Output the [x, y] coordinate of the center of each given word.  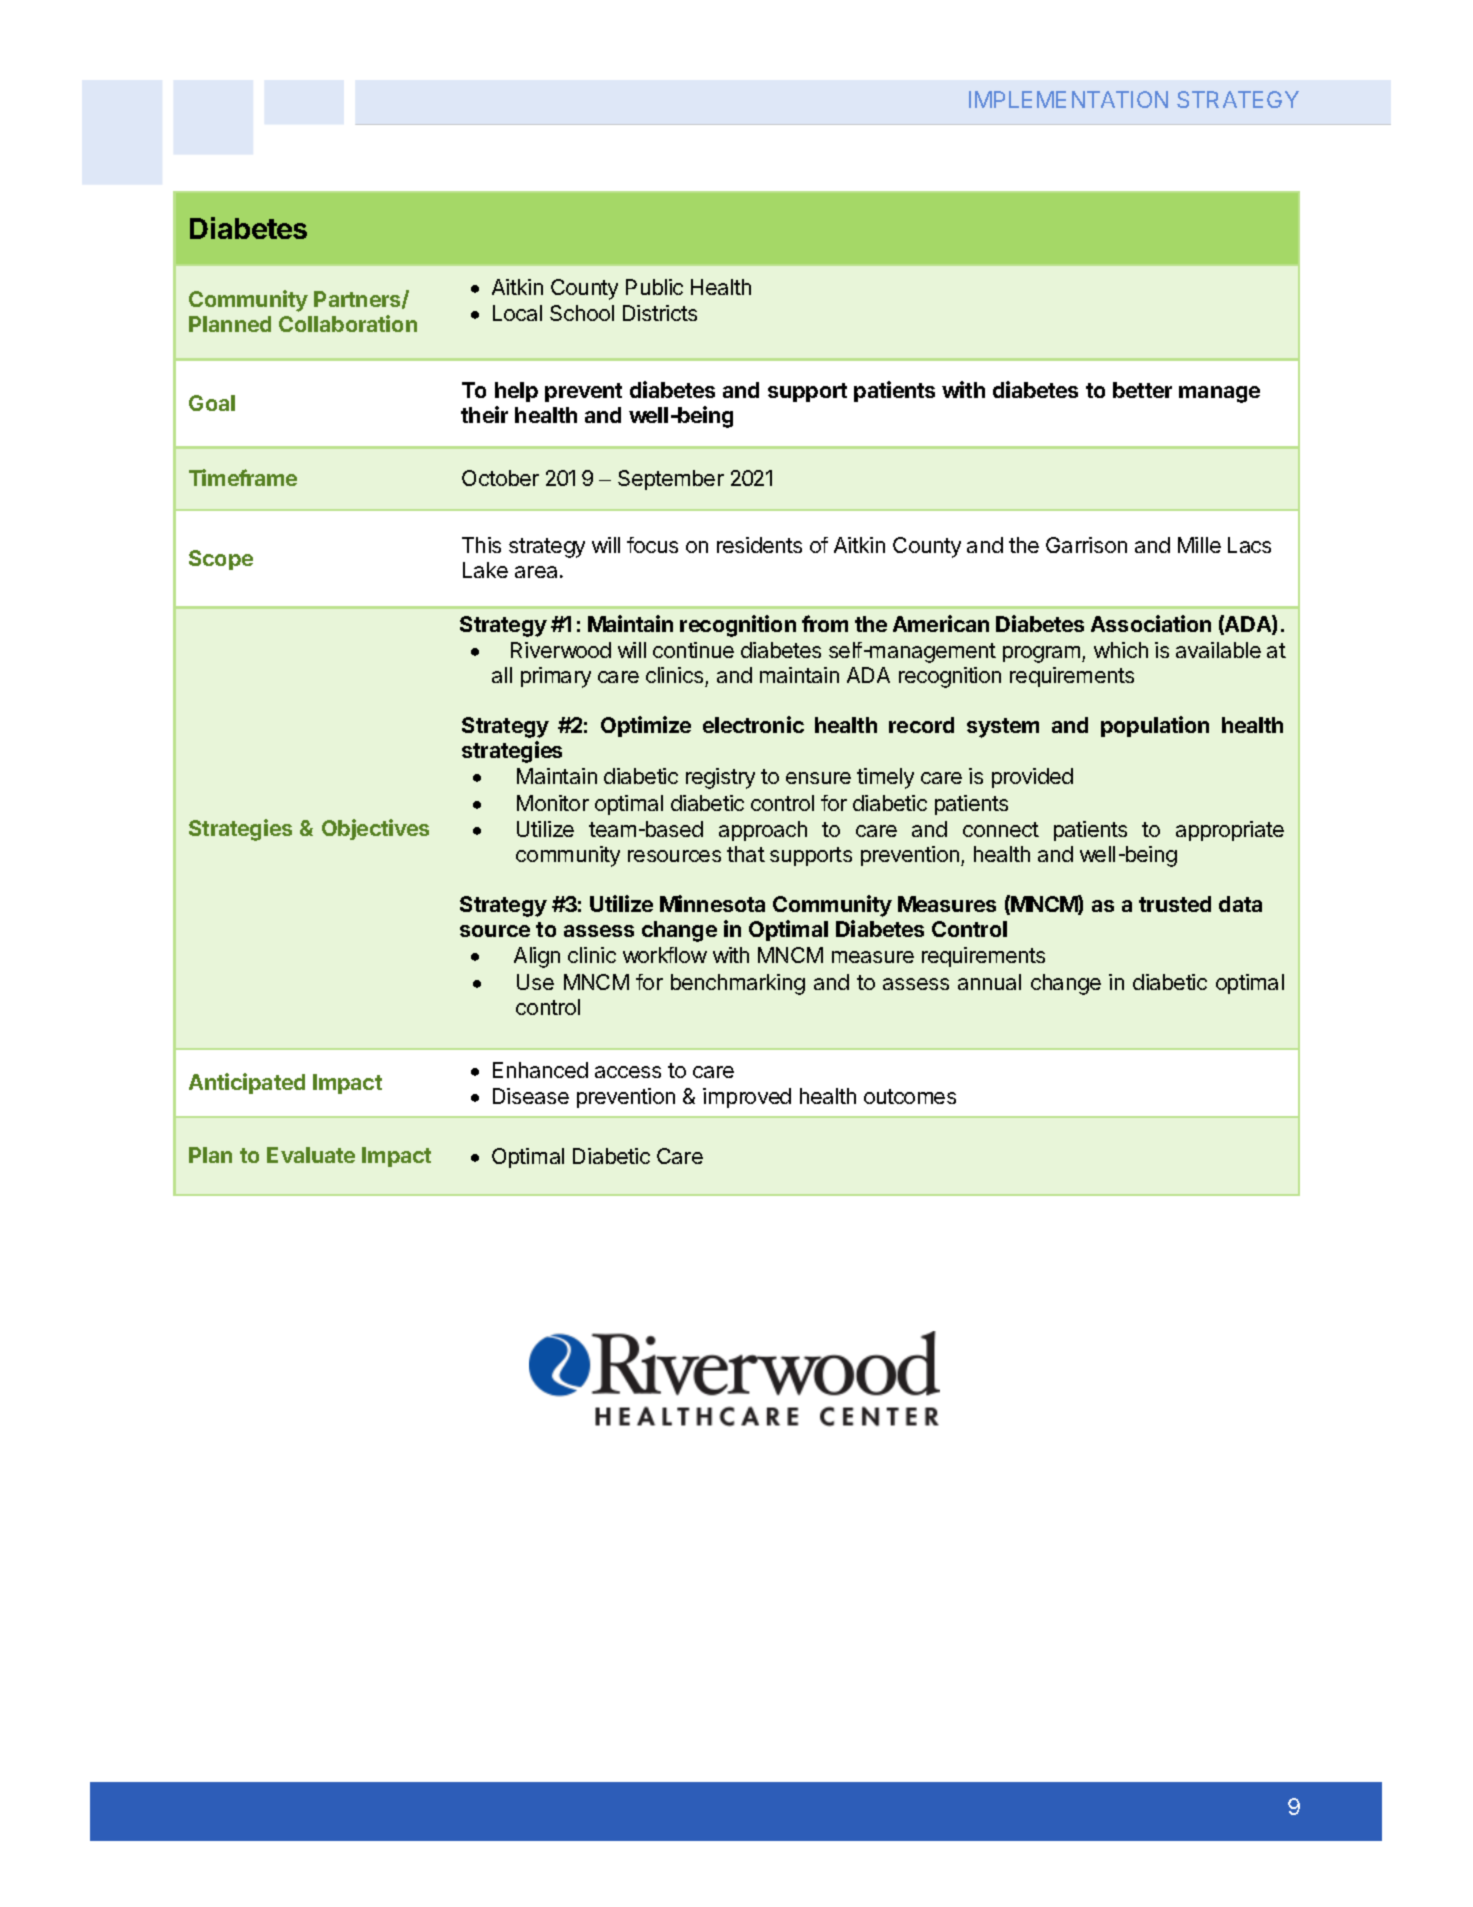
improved [747, 1098]
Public [654, 287]
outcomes [910, 1096]
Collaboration [348, 323]
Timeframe [243, 477]
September [671, 480]
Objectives [375, 829]
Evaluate [311, 1155]
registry [720, 778]
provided [1032, 778]
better [1142, 390]
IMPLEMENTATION [1068, 99]
